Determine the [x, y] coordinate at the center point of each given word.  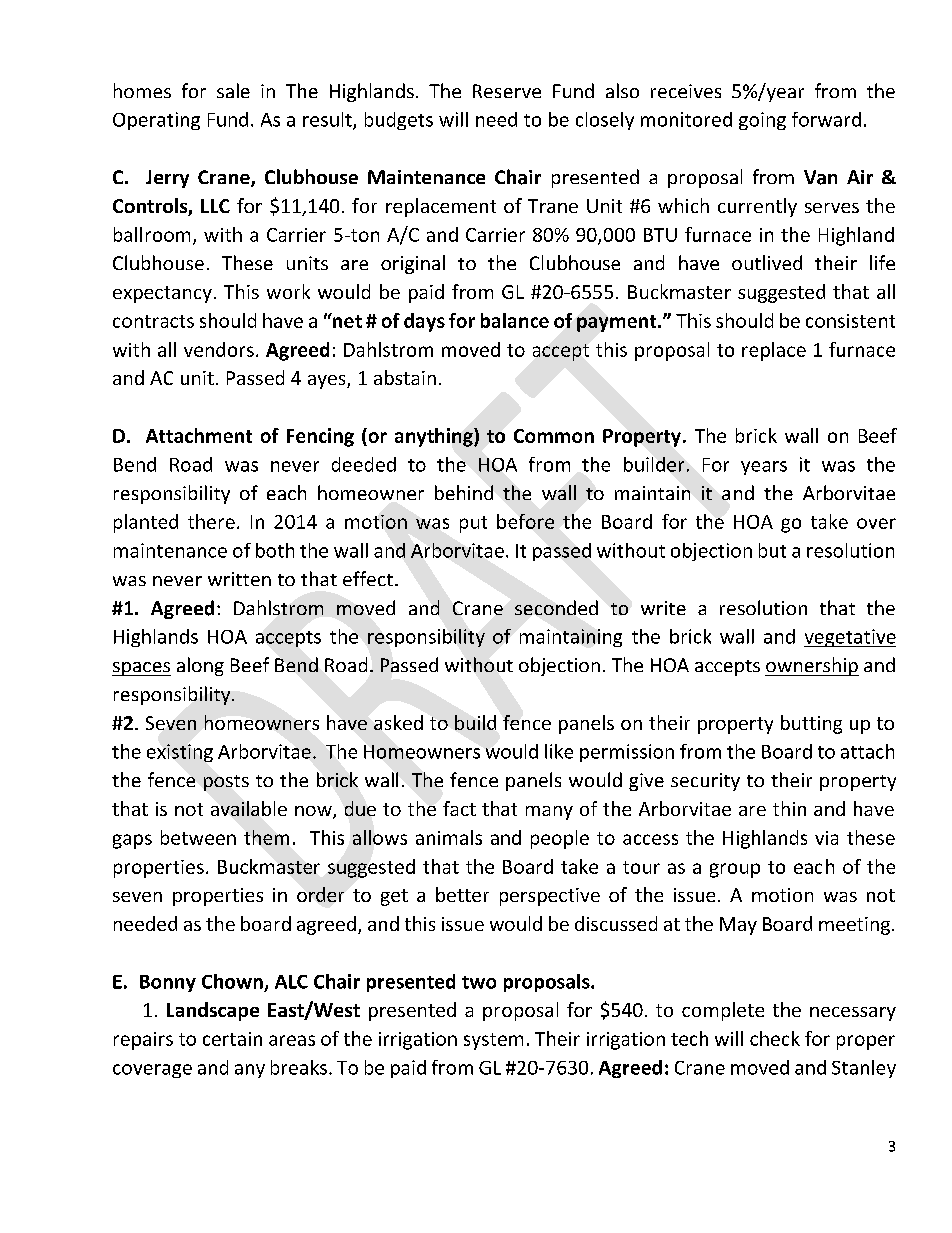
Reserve [507, 91]
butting [811, 724]
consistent [850, 321]
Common [554, 436]
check [775, 1038]
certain [232, 1039]
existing [180, 753]
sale [233, 90]
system [493, 1041]
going [762, 121]
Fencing [320, 437]
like [559, 751]
